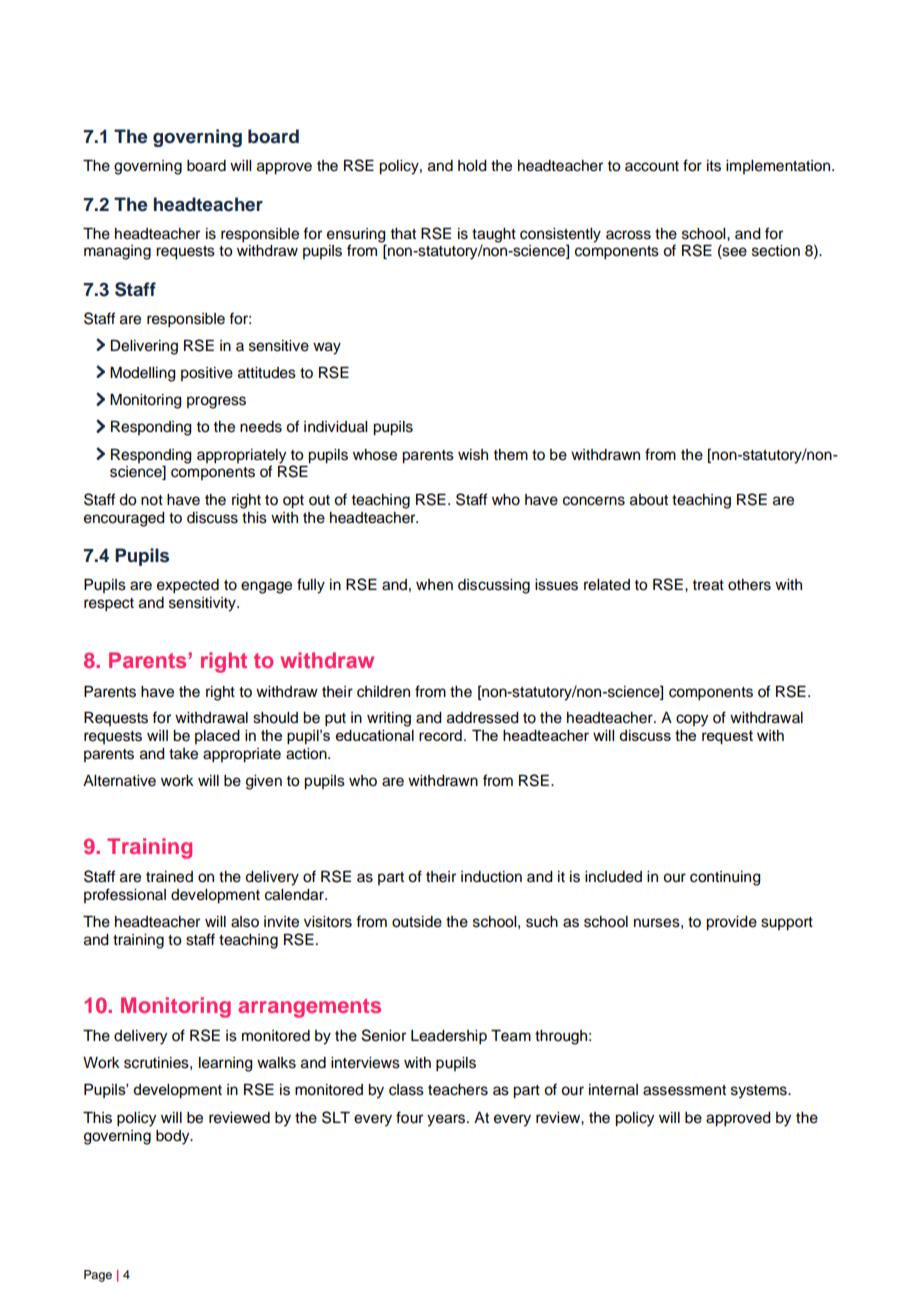 The height and width of the screenshot is (1308, 924). I want to click on copy, so click(692, 720).
